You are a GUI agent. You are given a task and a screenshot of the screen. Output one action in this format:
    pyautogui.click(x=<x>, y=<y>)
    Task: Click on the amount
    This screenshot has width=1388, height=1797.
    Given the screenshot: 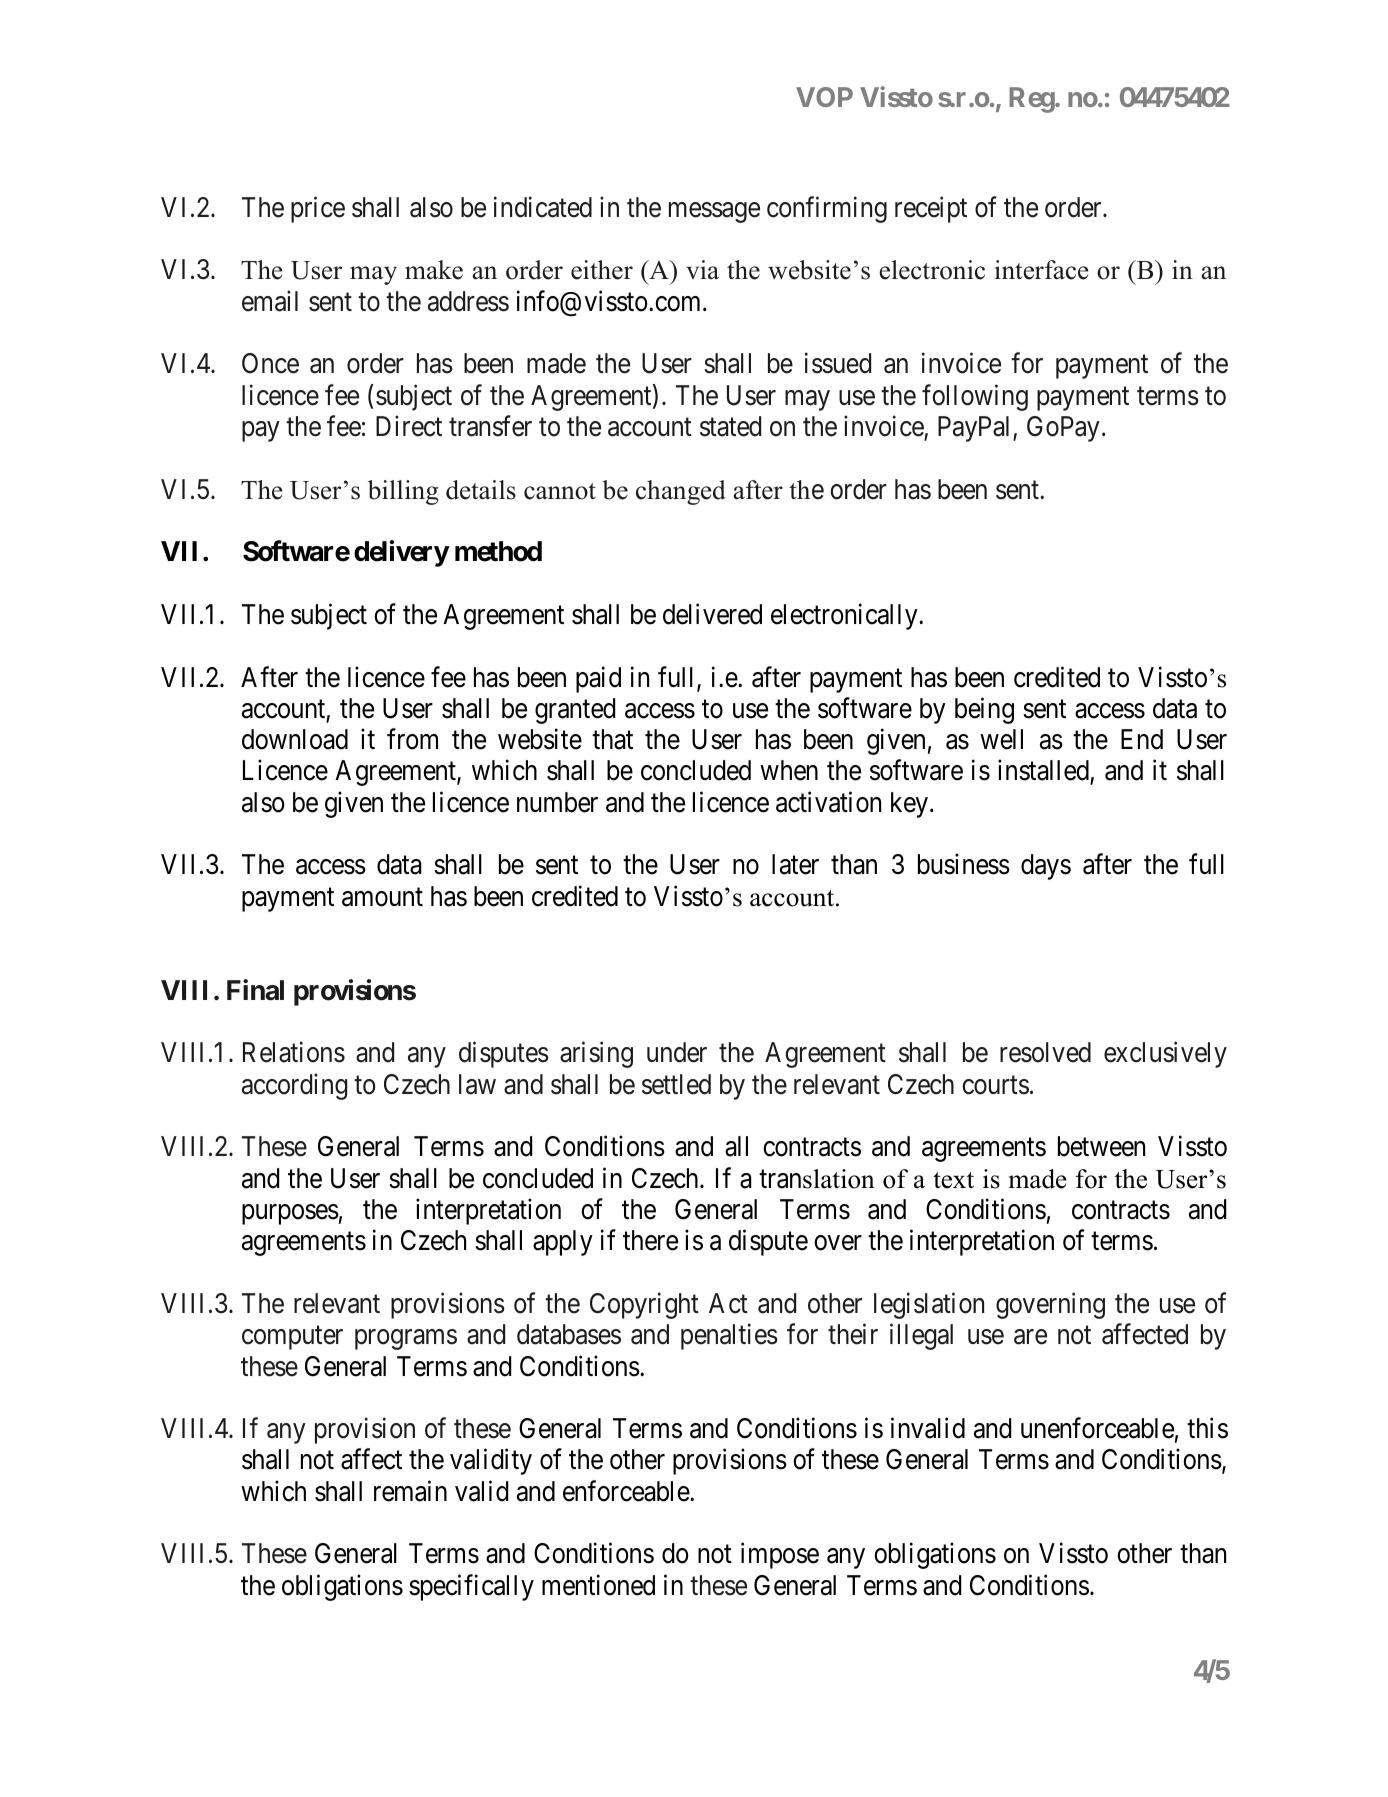 What is the action you would take?
    pyautogui.click(x=382, y=897)
